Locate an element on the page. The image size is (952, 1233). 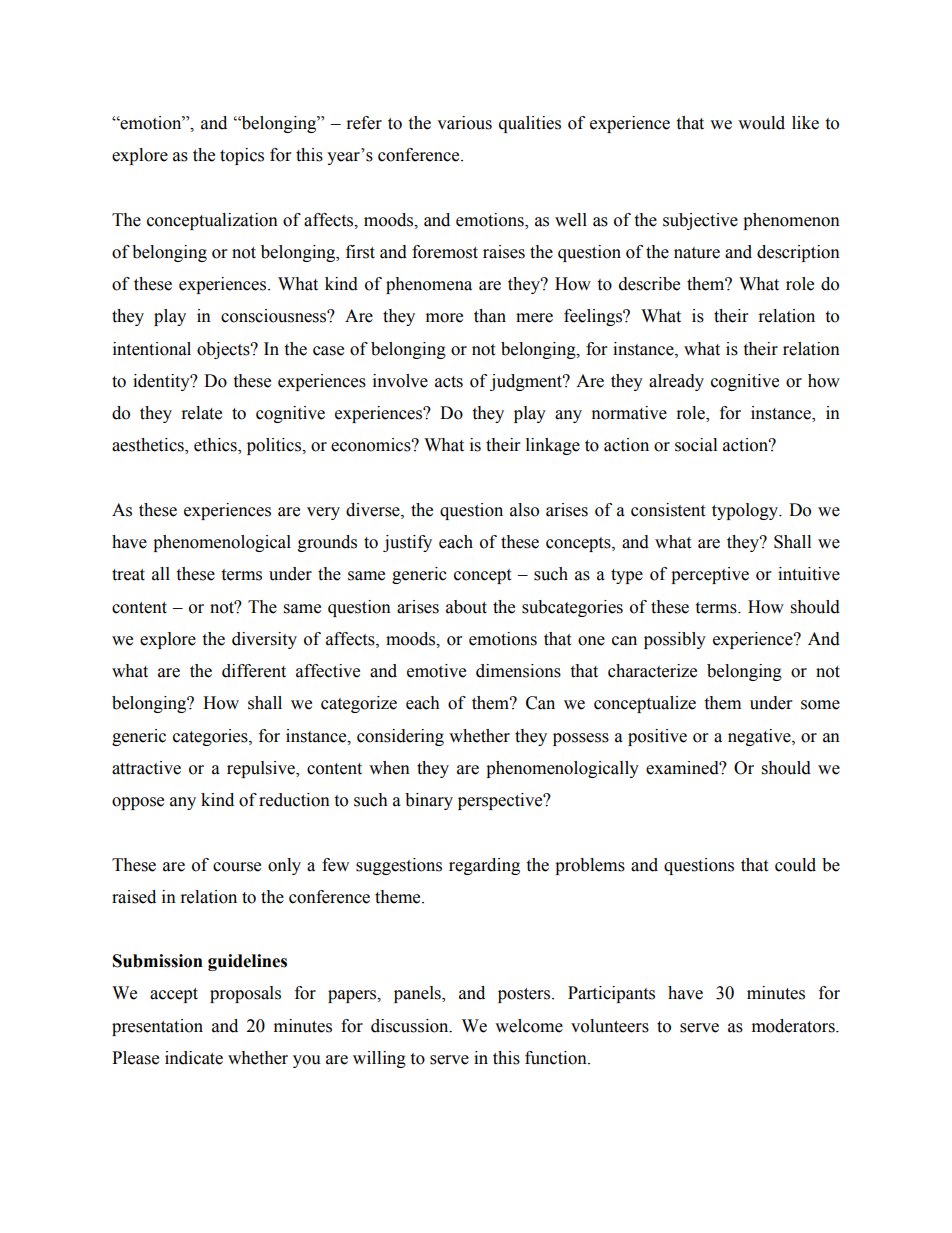
course is located at coordinates (237, 867).
